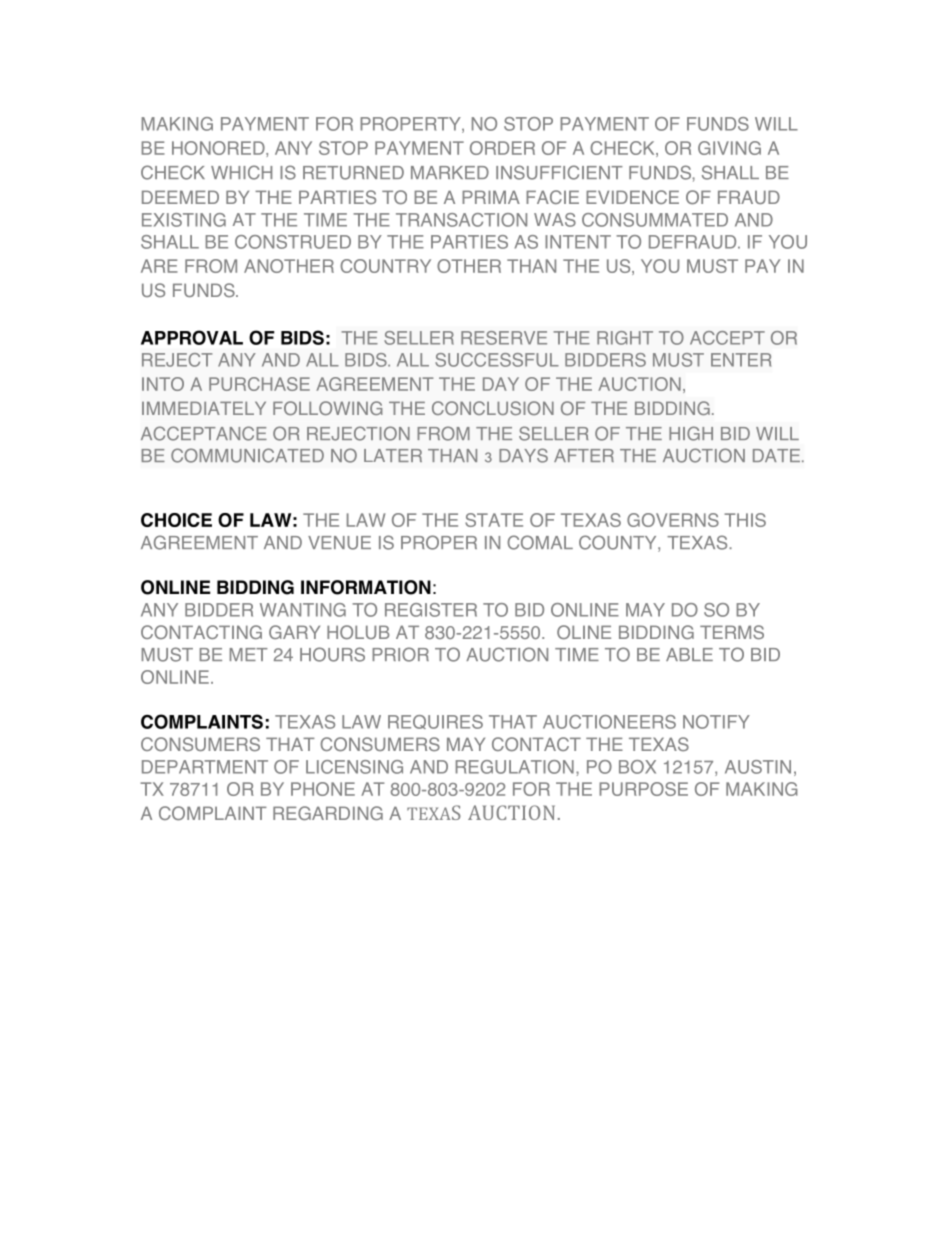 This screenshot has width=952, height=1233. Describe the element at coordinates (729, 148) in the screenshot. I see `GIVING` at that location.
